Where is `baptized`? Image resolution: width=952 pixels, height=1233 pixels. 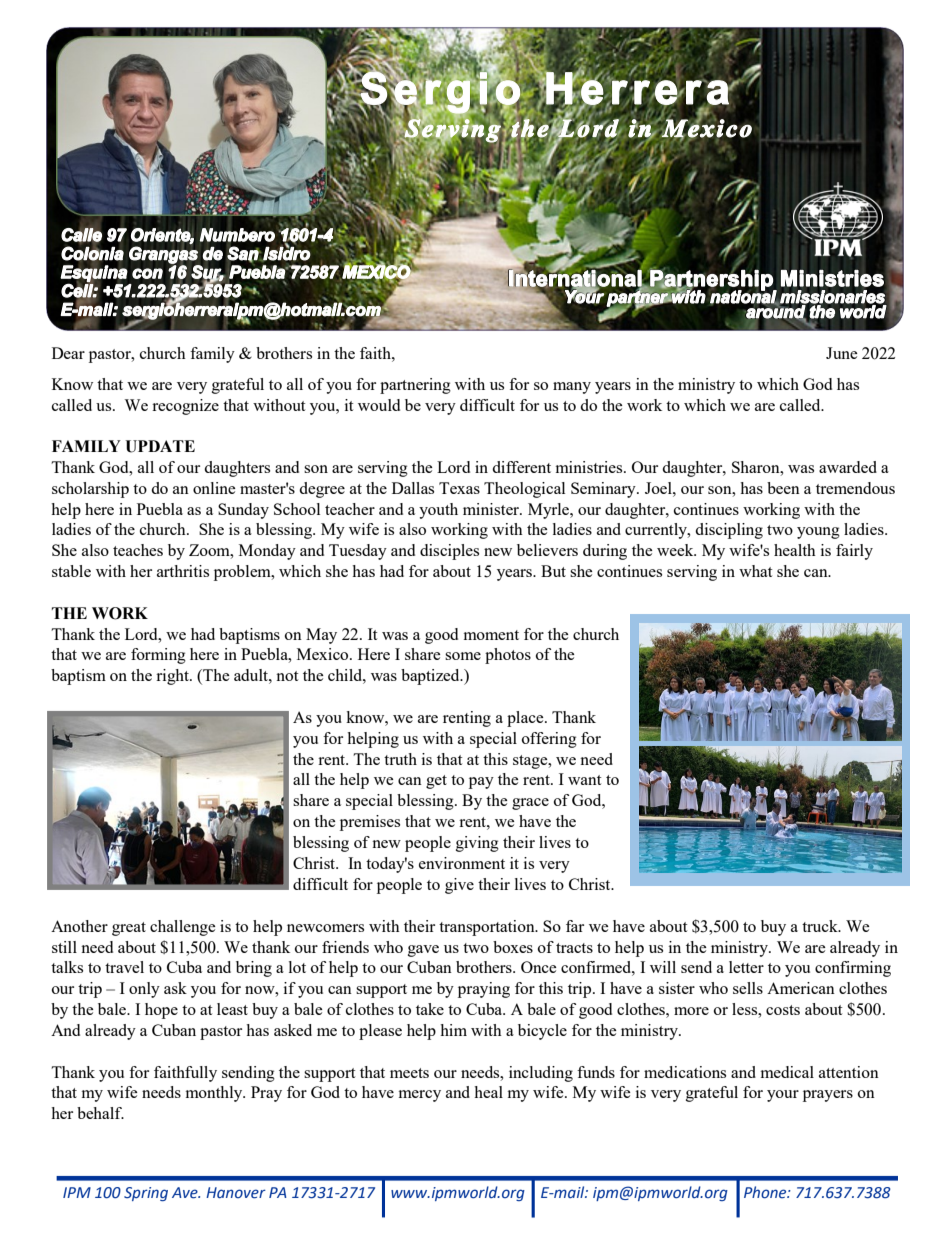 baptized is located at coordinates (431, 677).
